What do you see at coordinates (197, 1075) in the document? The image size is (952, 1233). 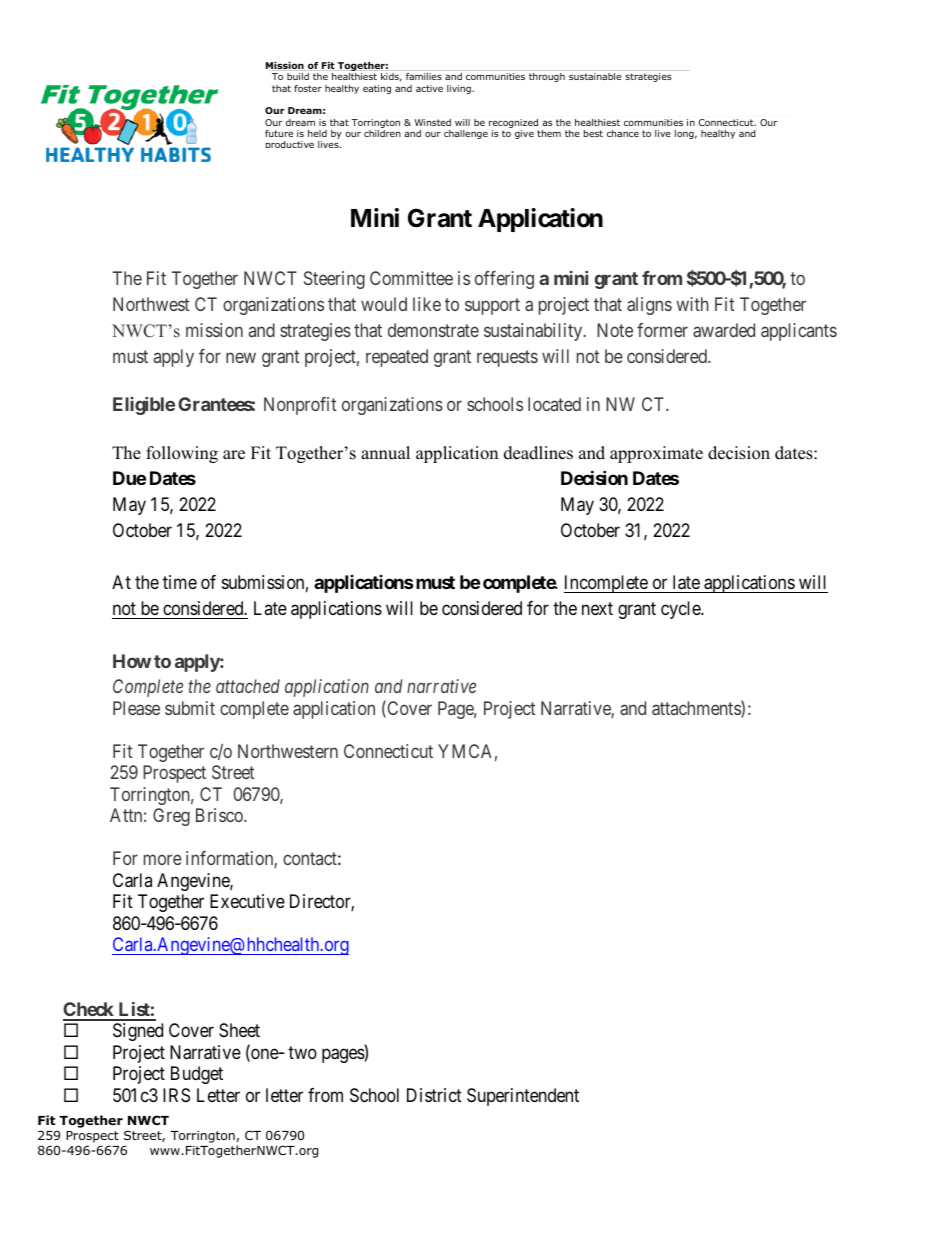 I see `Budget` at bounding box center [197, 1075].
